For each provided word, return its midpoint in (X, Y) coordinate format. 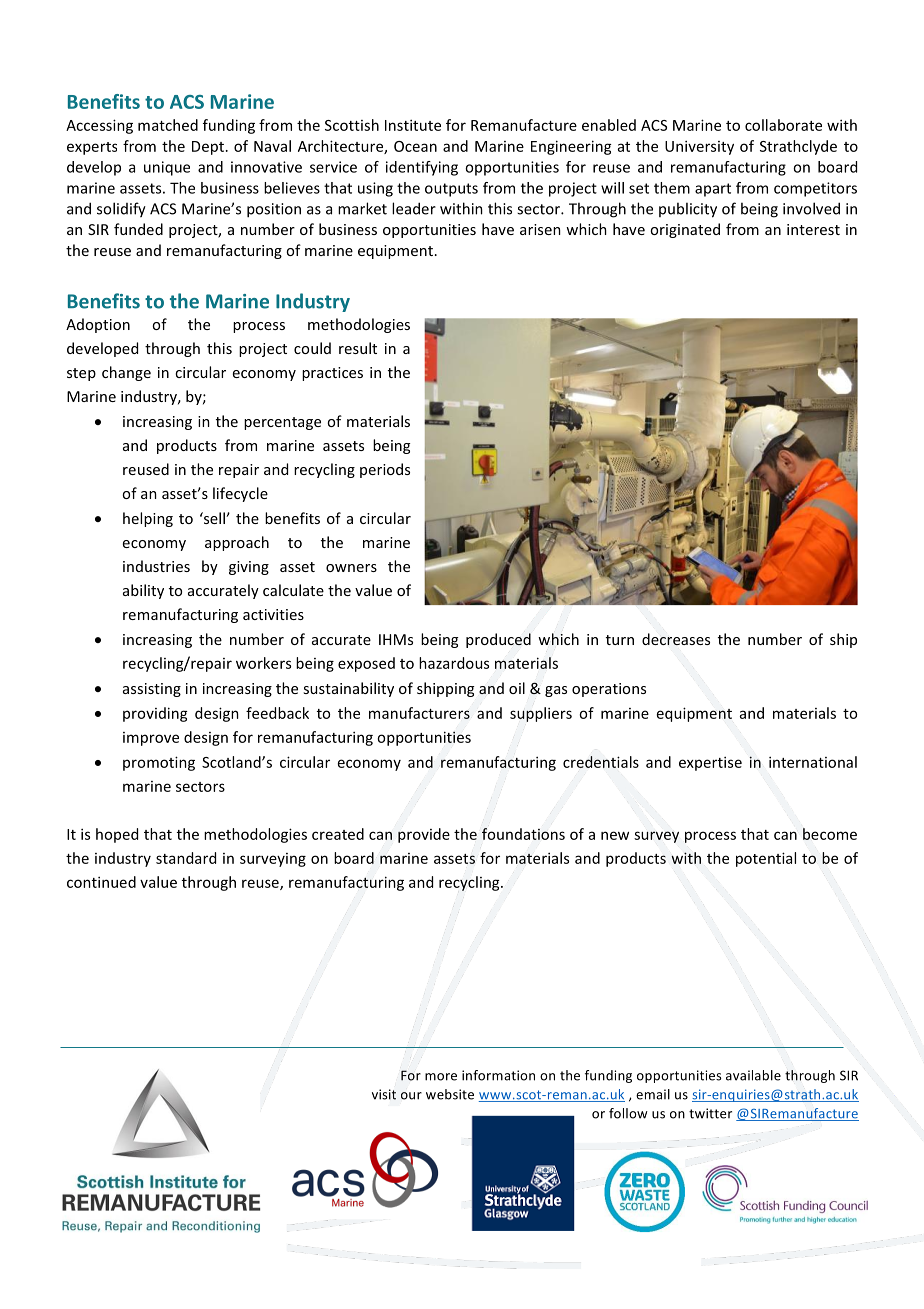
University (699, 147)
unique (167, 168)
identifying (422, 168)
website (450, 1094)
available (753, 1075)
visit (384, 1094)
